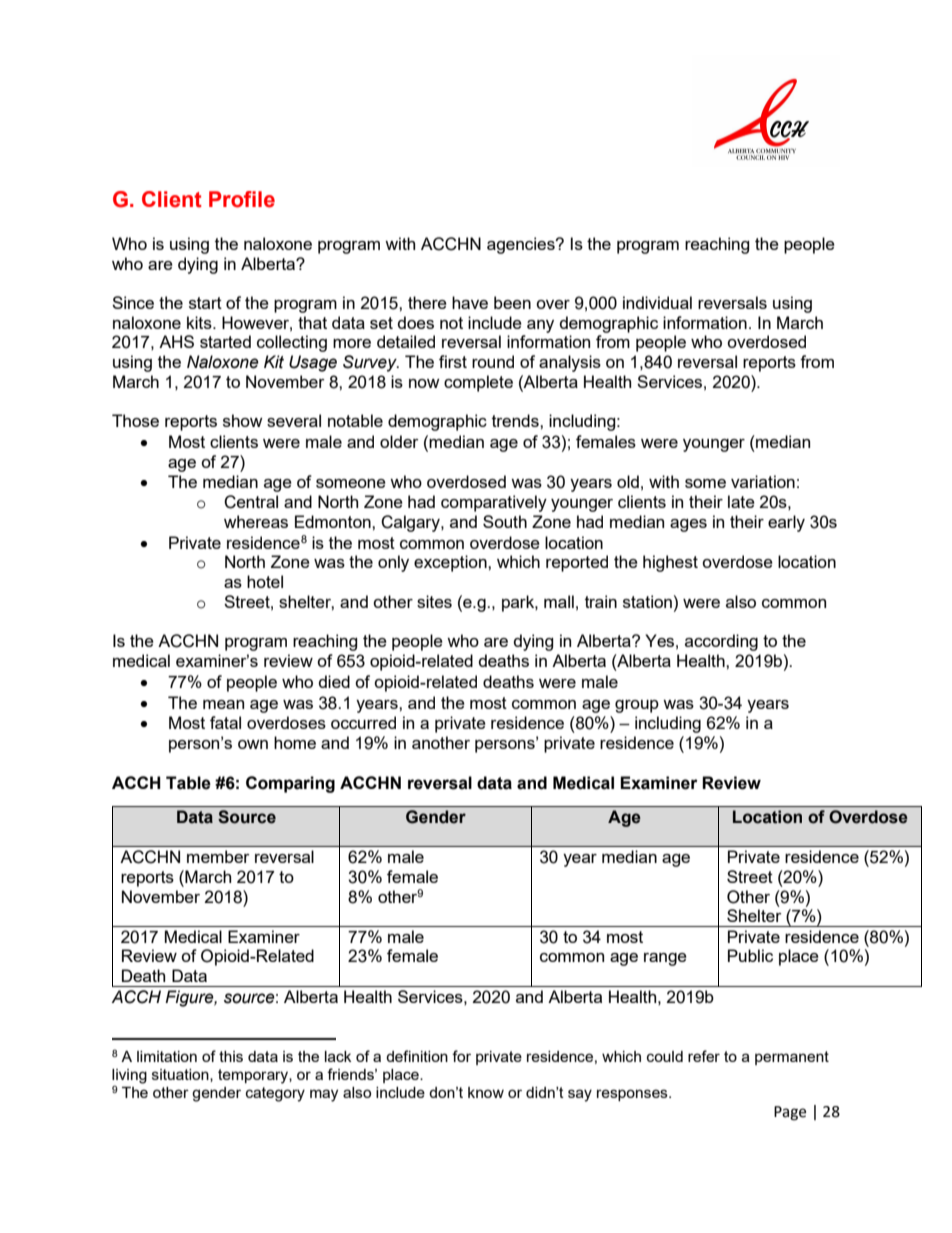 The width and height of the document is (952, 1233). Describe the element at coordinates (399, 441) in the document. I see `older` at that location.
